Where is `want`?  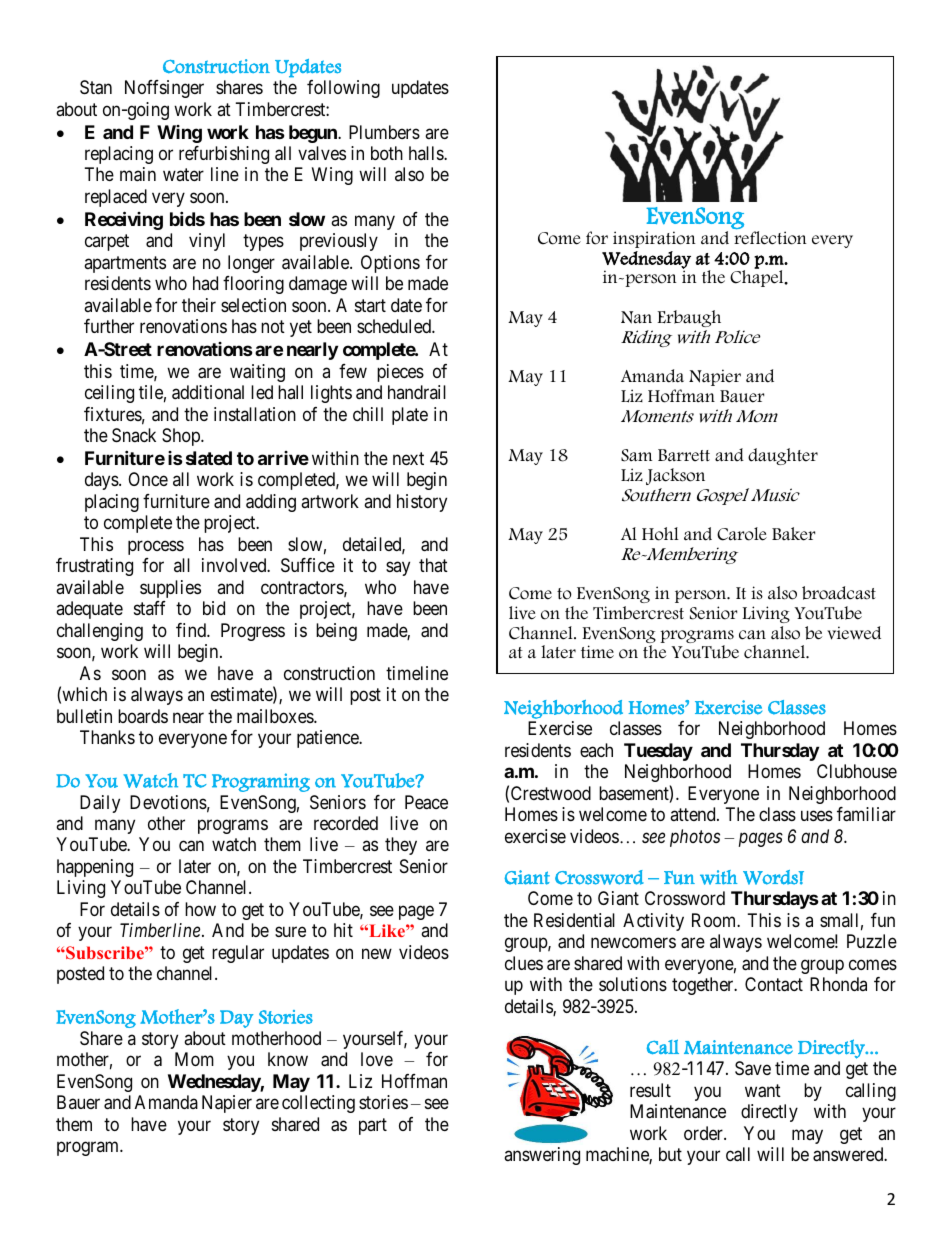 want is located at coordinates (763, 1091).
